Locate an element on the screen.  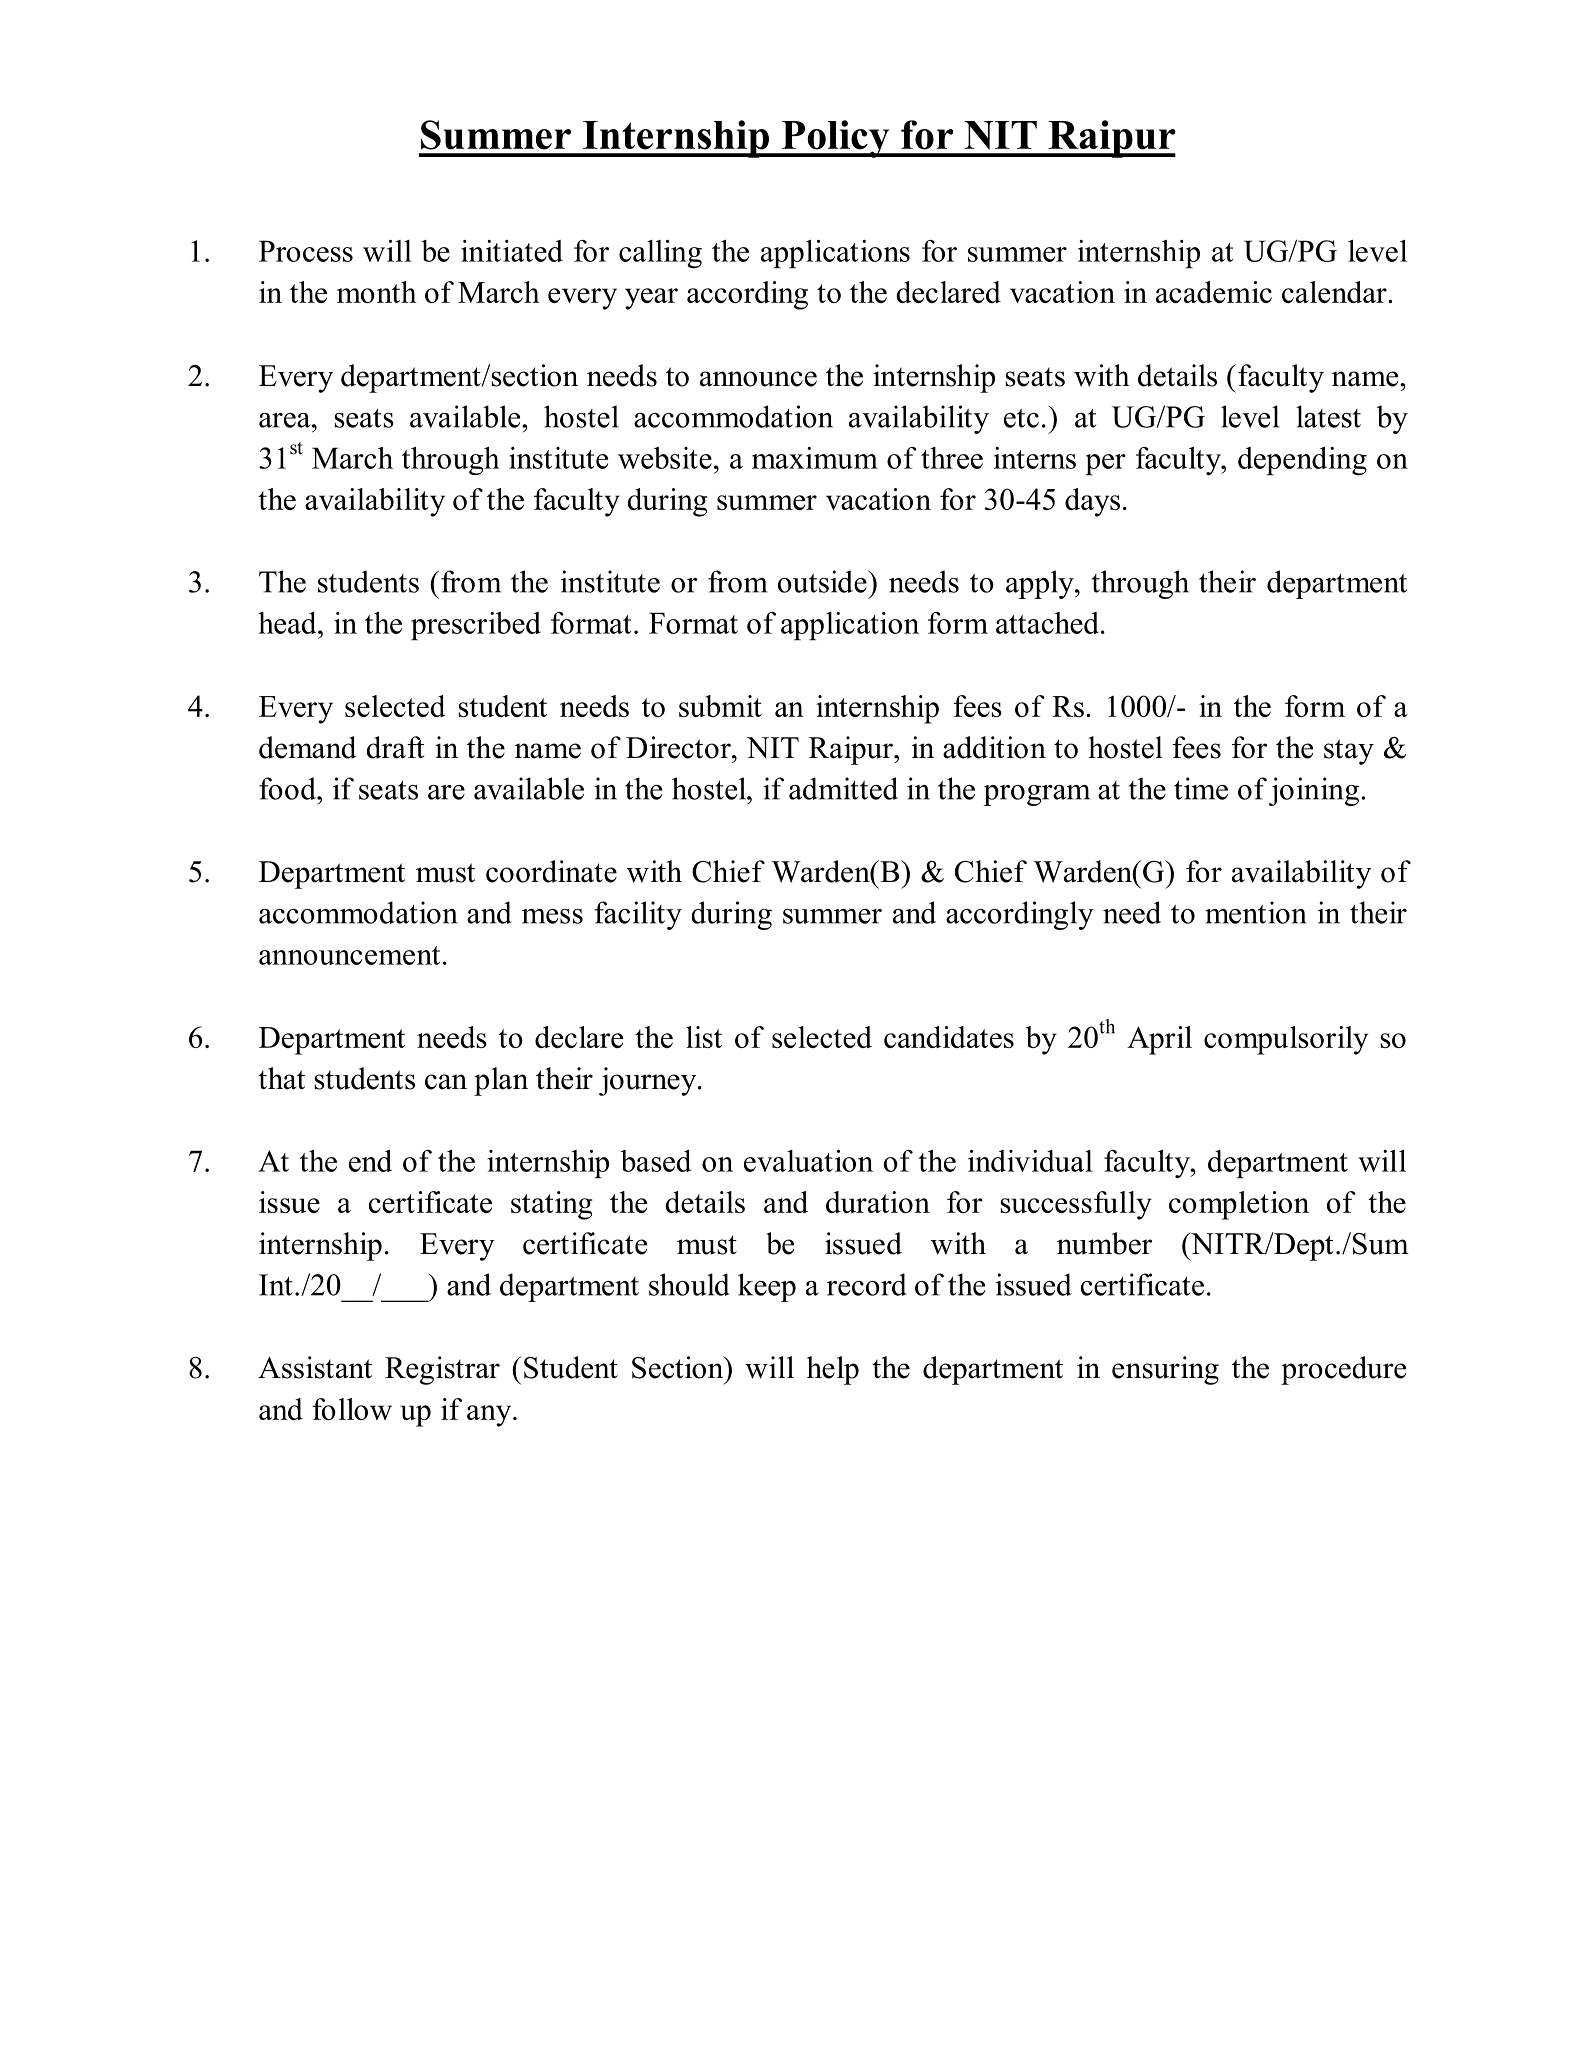
academic is located at coordinates (1214, 292).
